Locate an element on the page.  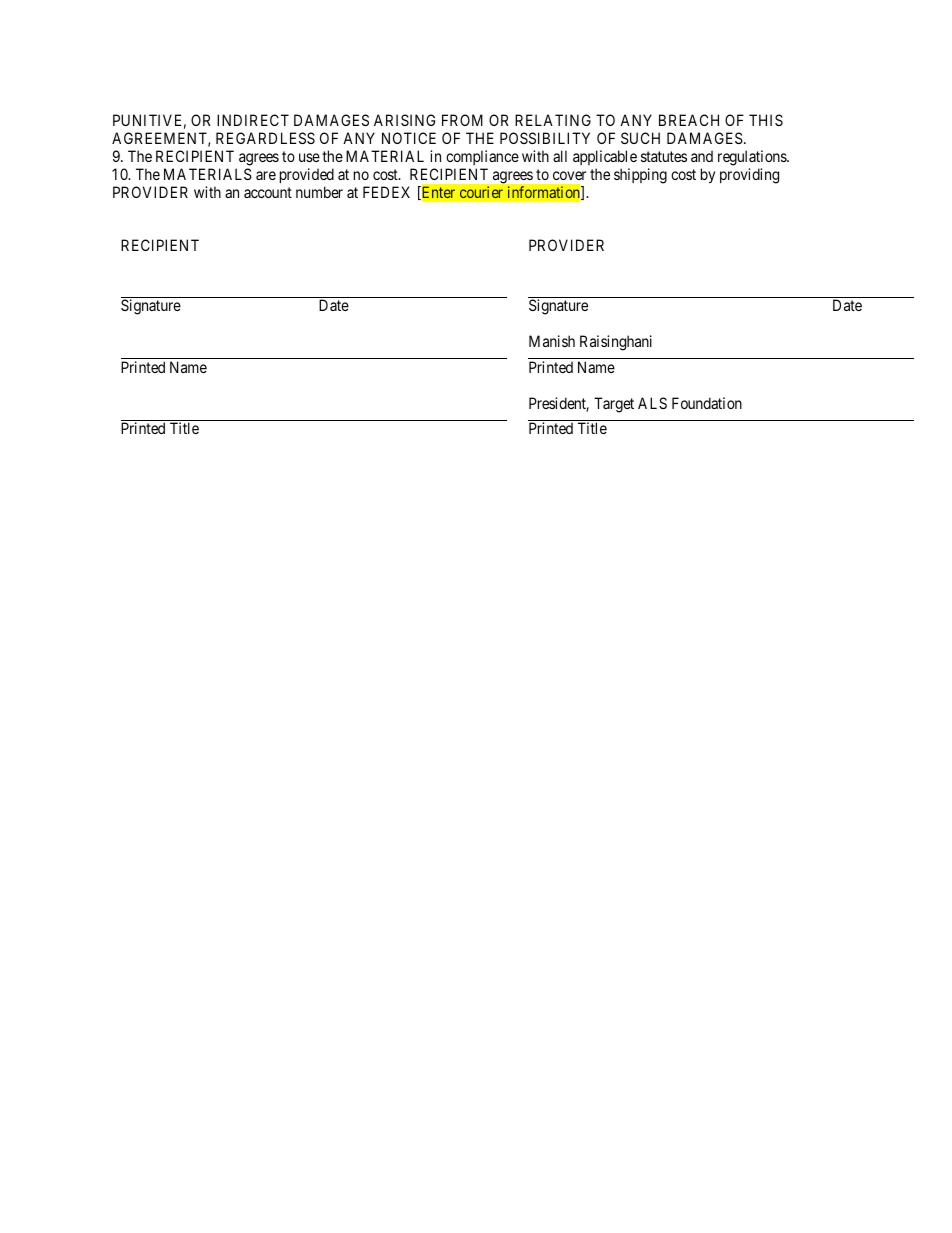
Manish is located at coordinates (552, 341).
